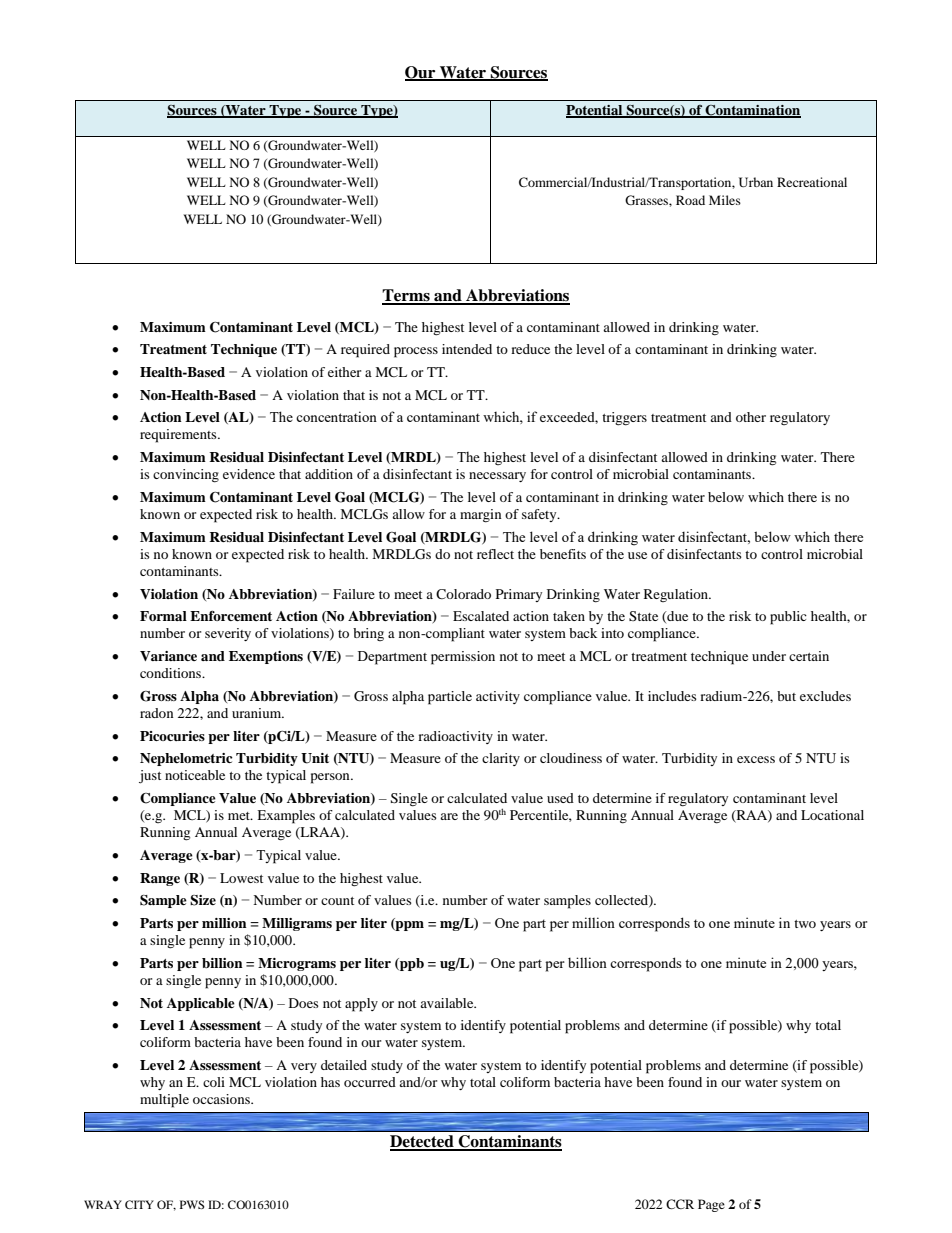 Image resolution: width=952 pixels, height=1233 pixels. I want to click on Range, so click(160, 879).
